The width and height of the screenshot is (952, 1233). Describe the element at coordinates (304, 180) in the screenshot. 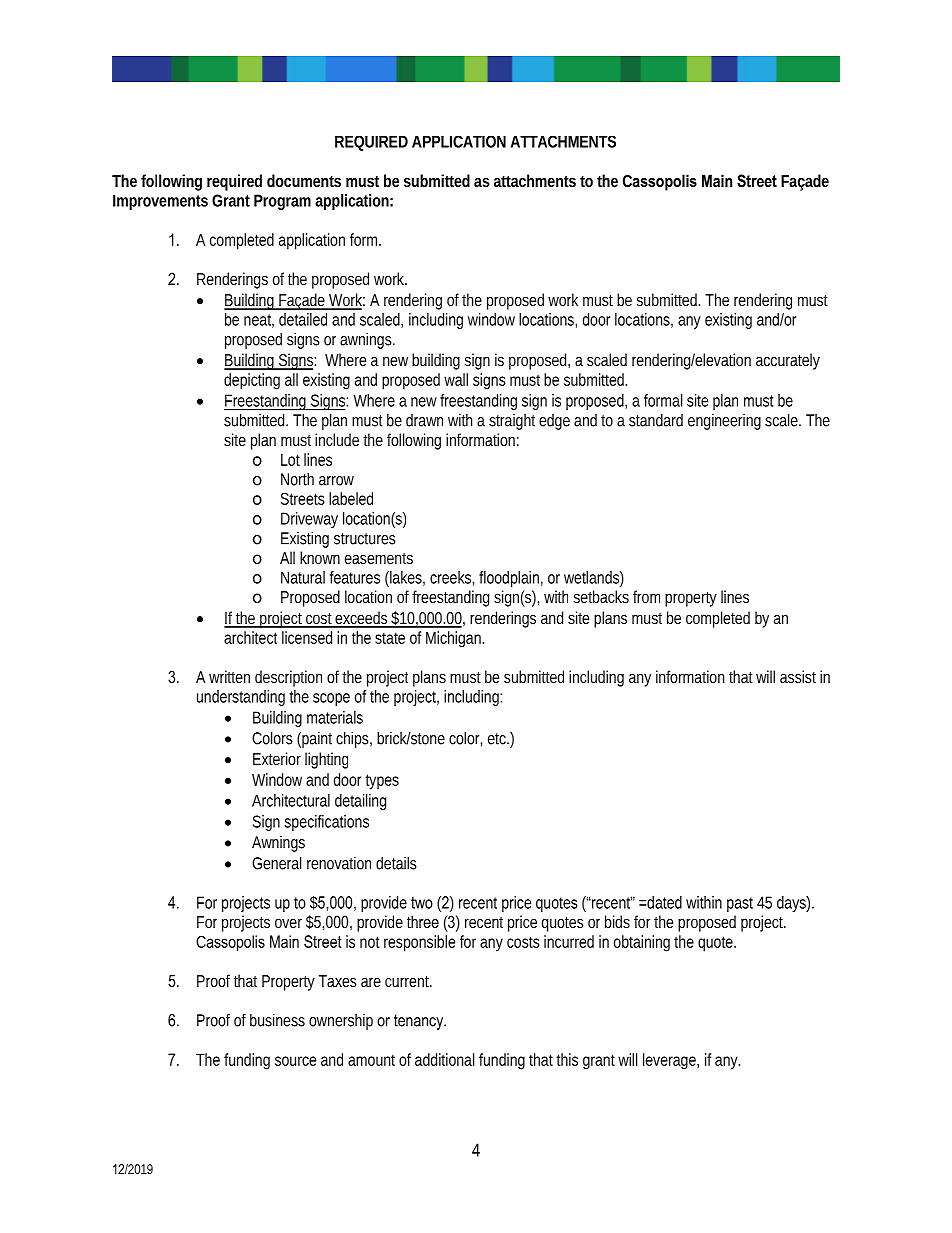

I see `documents` at that location.
